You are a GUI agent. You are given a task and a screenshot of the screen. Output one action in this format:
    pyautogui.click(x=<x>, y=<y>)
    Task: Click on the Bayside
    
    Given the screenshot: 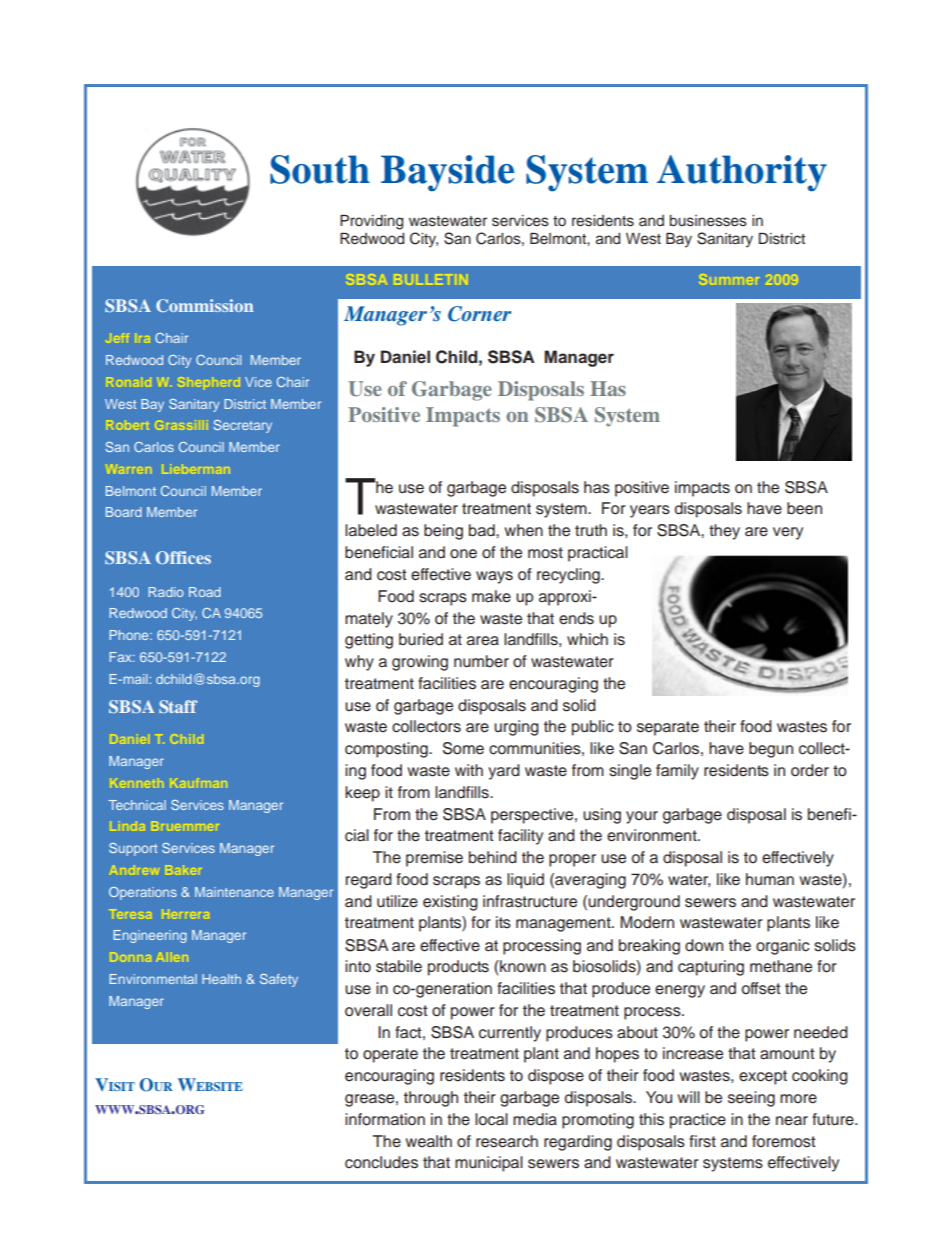 What is the action you would take?
    pyautogui.click(x=447, y=173)
